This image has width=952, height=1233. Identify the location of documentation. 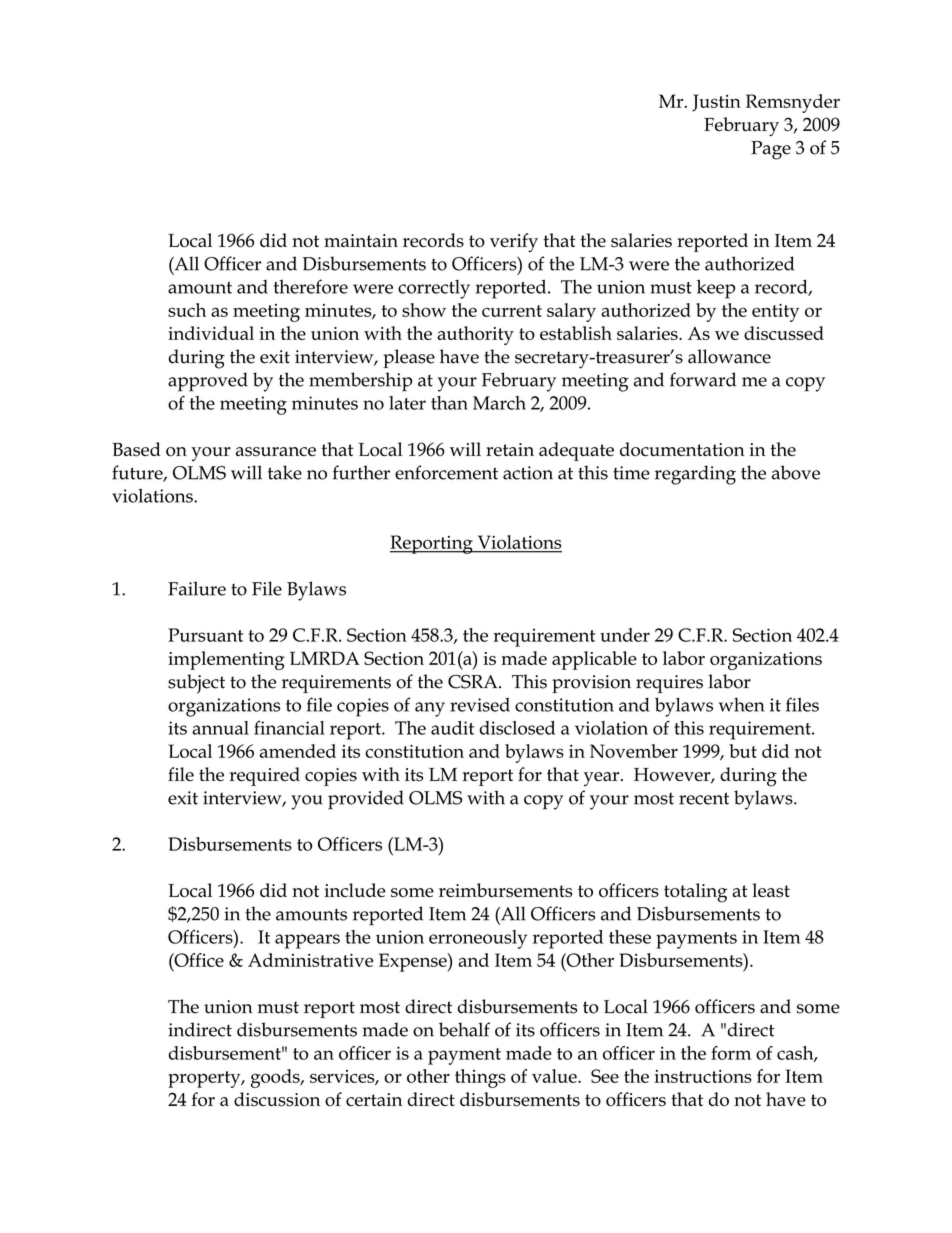
(682, 449).
